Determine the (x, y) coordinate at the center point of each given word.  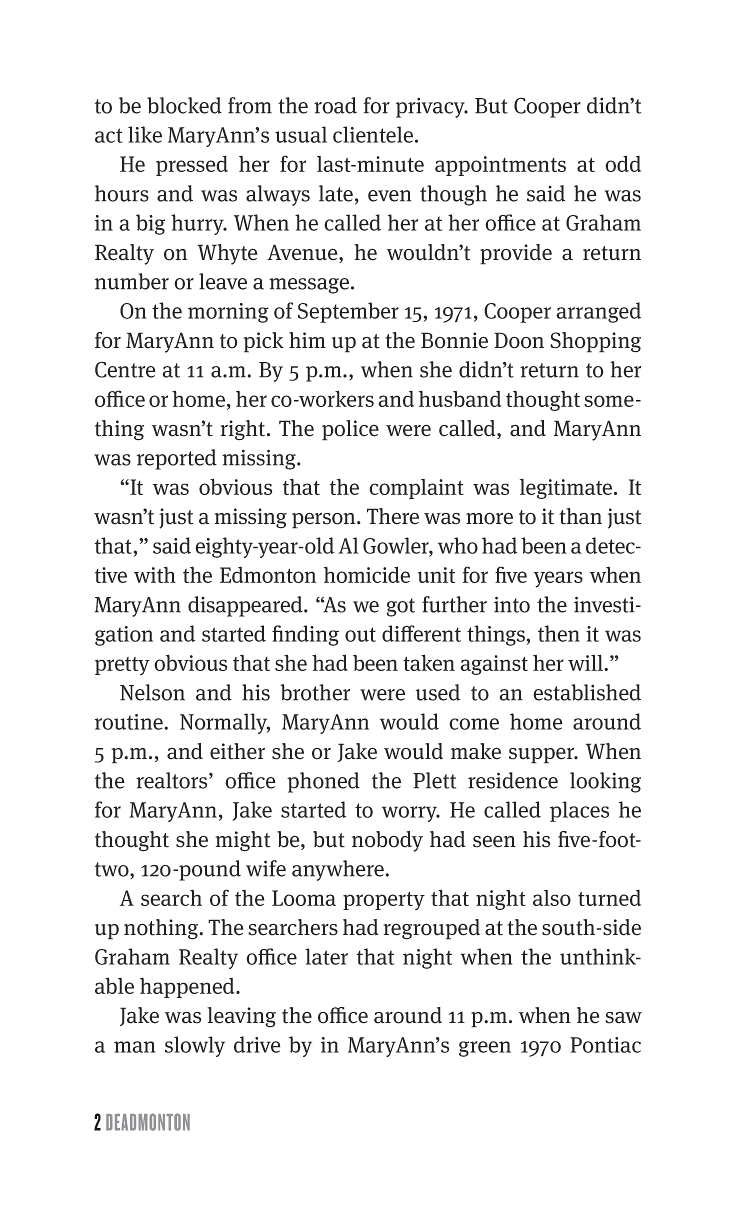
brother (315, 692)
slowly (195, 1046)
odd (623, 163)
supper (542, 756)
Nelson (152, 692)
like (145, 134)
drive (257, 1044)
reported (177, 459)
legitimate (567, 488)
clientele (373, 134)
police (350, 430)
